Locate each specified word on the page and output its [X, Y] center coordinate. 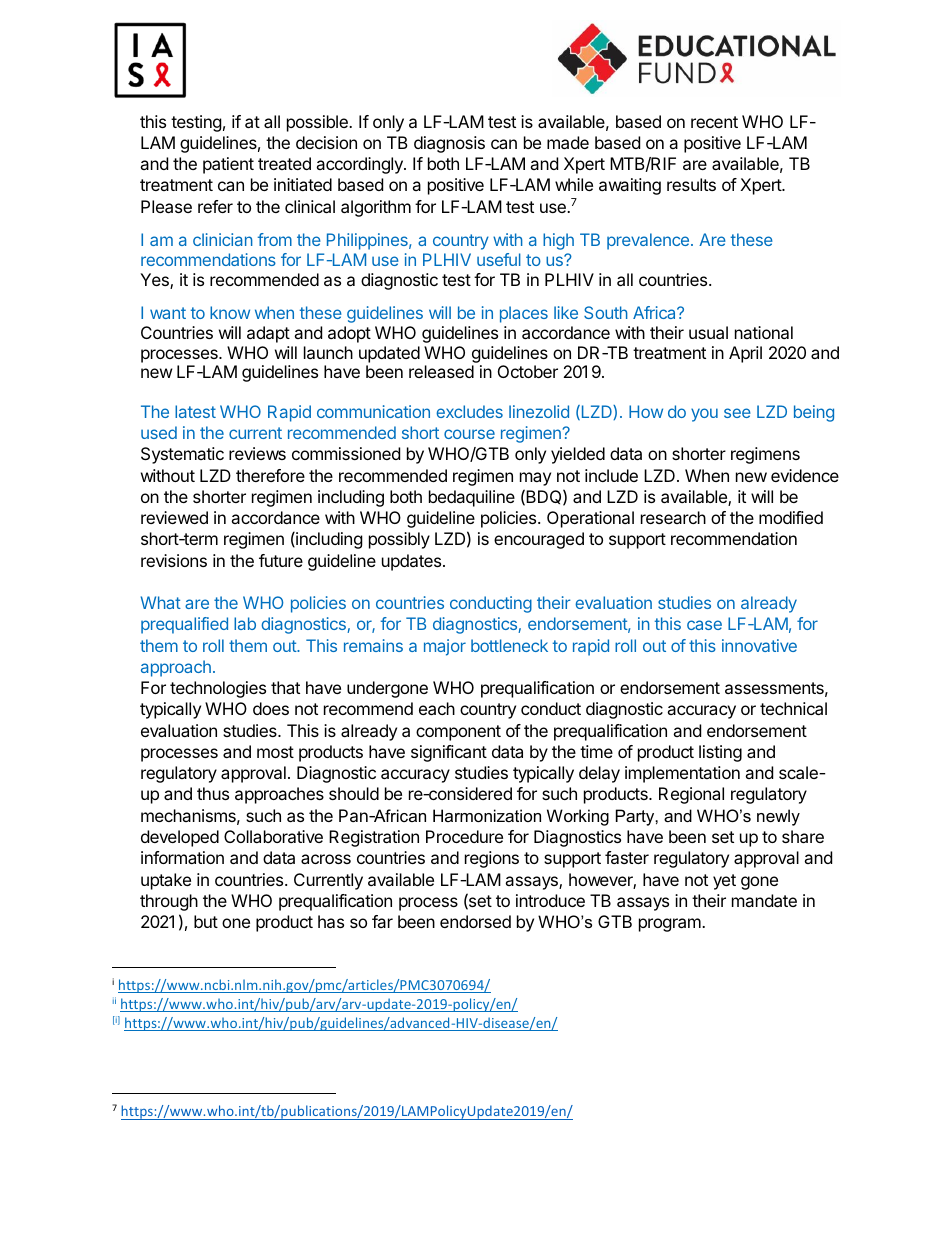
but [206, 921]
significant [449, 753]
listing [720, 753]
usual [708, 332]
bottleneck [509, 645]
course [469, 434]
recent [714, 122]
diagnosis [449, 144]
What [161, 602]
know [230, 312]
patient [228, 165]
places [524, 314]
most [275, 752]
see [737, 413]
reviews [257, 453]
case [704, 625]
